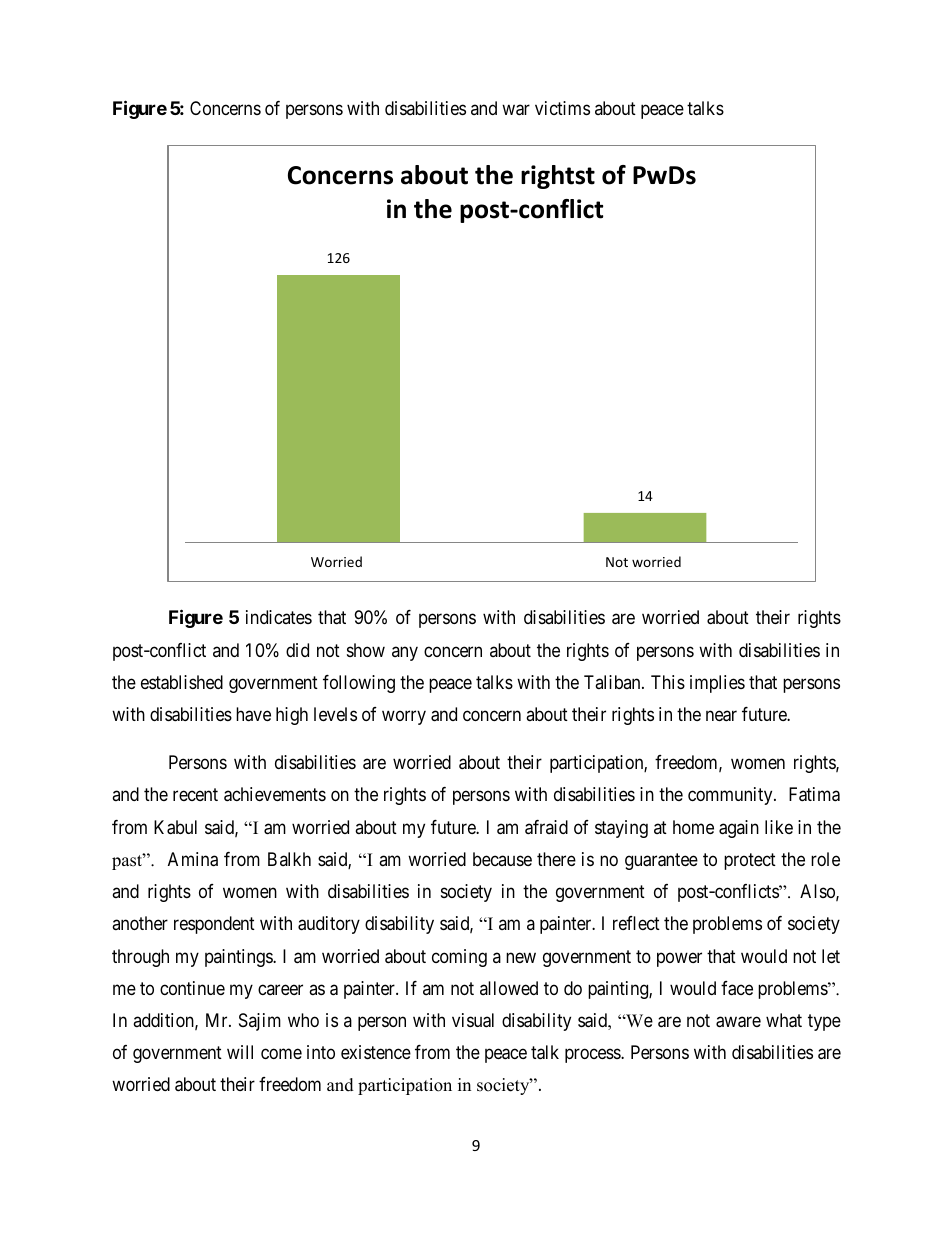 The image size is (952, 1233). Describe the element at coordinates (738, 1022) in the page. I see `aware` at that location.
